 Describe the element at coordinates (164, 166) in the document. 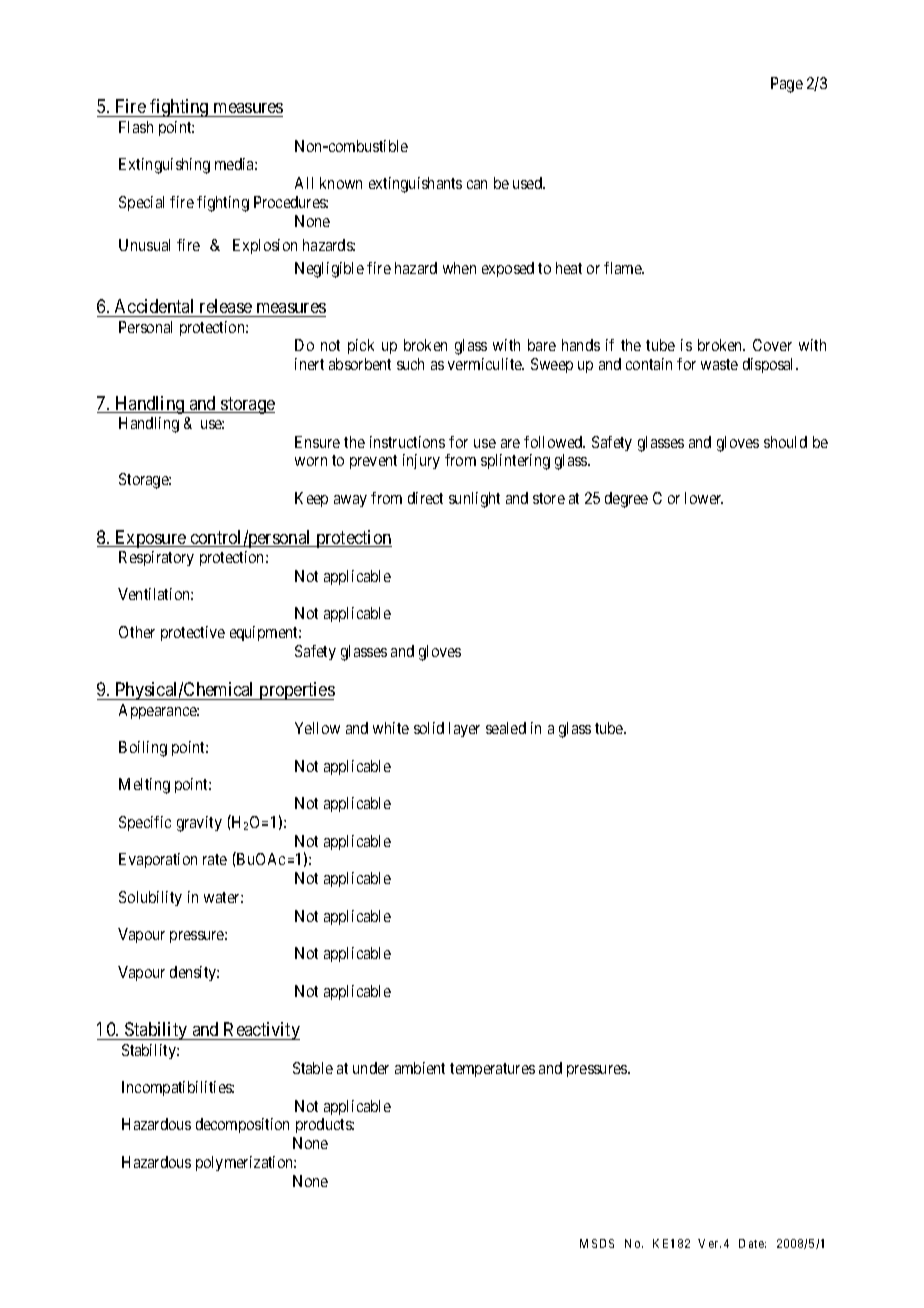

I see `Extinguishing` at that location.
